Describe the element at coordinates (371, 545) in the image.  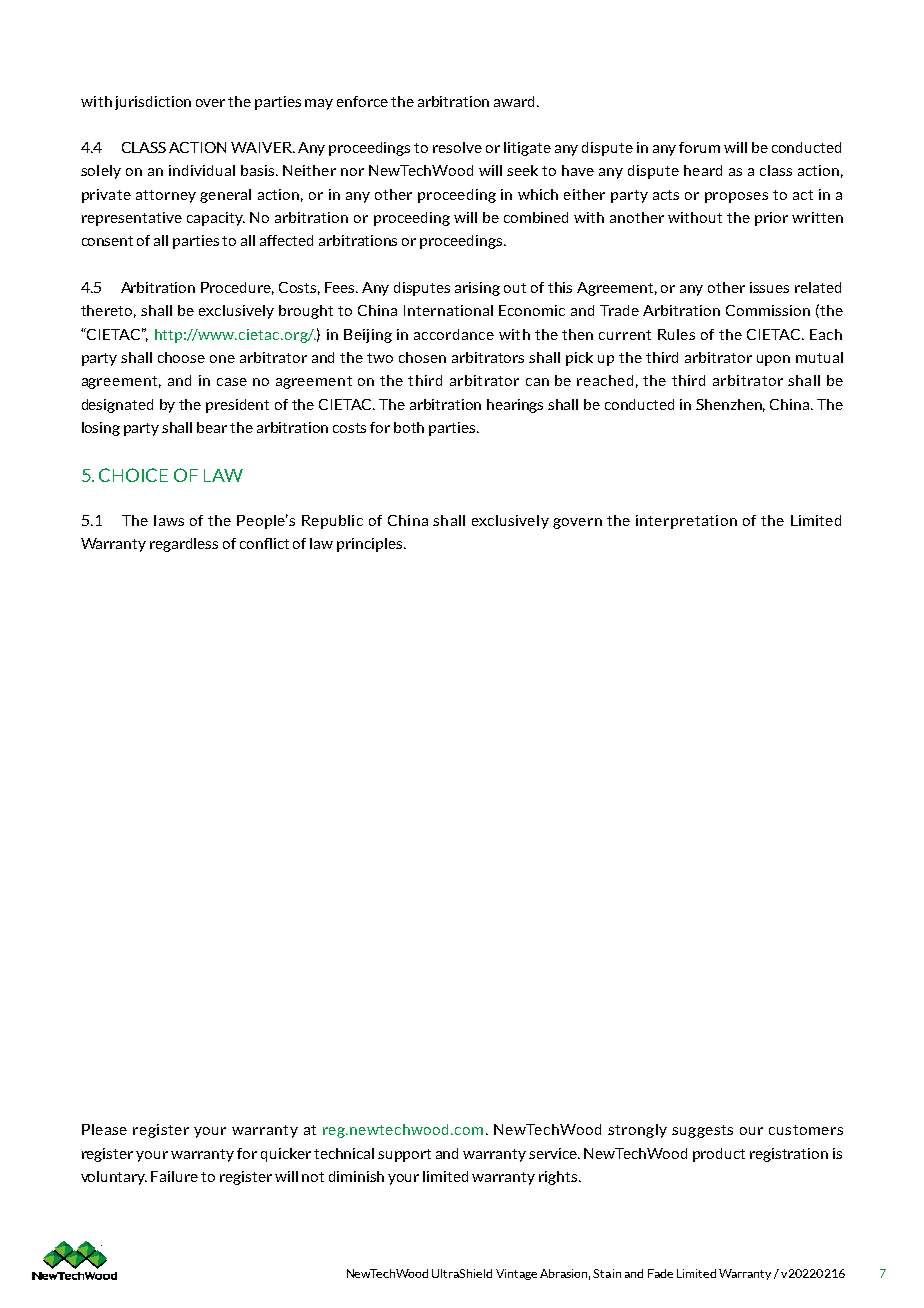
I see `principles` at that location.
